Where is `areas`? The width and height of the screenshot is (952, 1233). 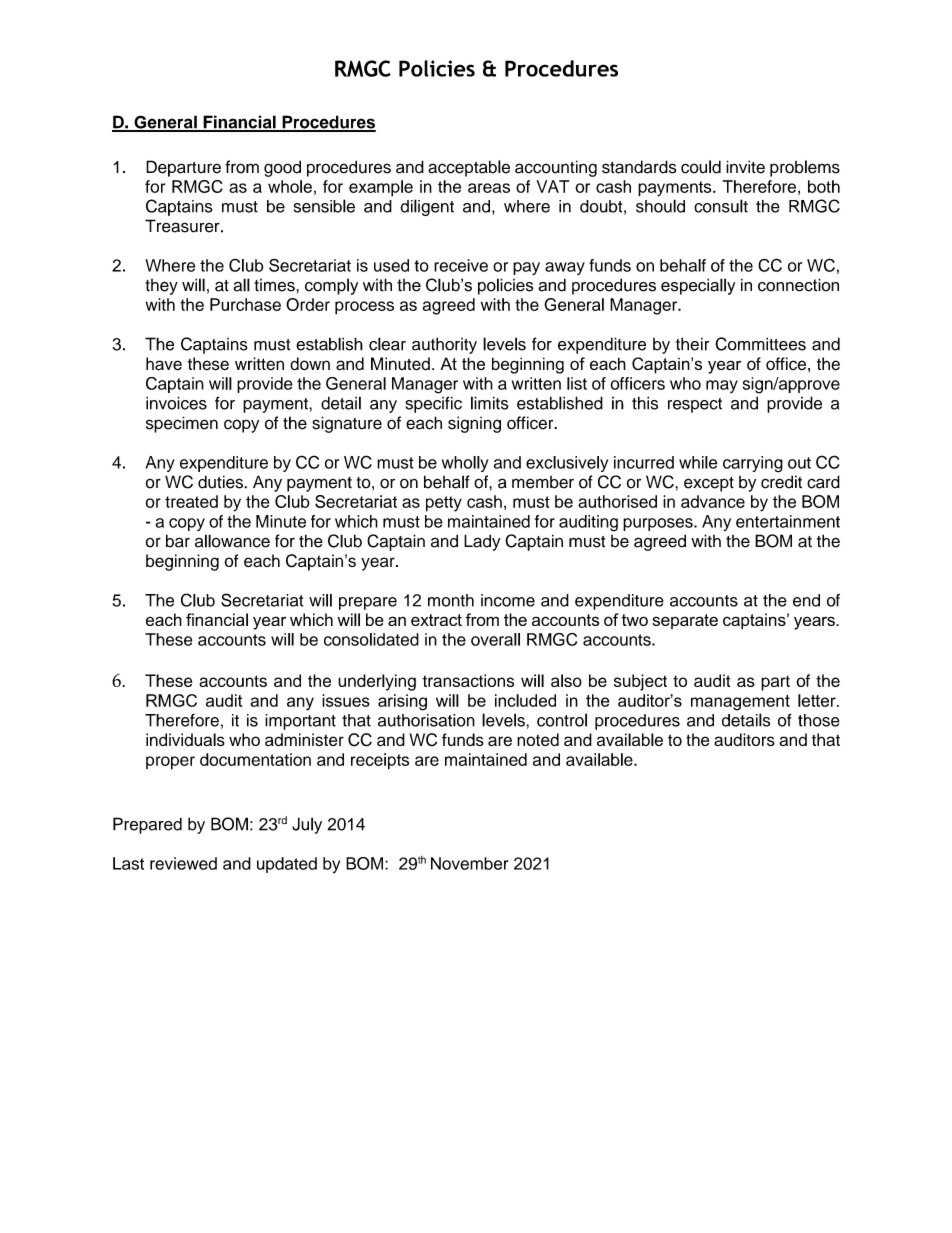
areas is located at coordinates (489, 188).
